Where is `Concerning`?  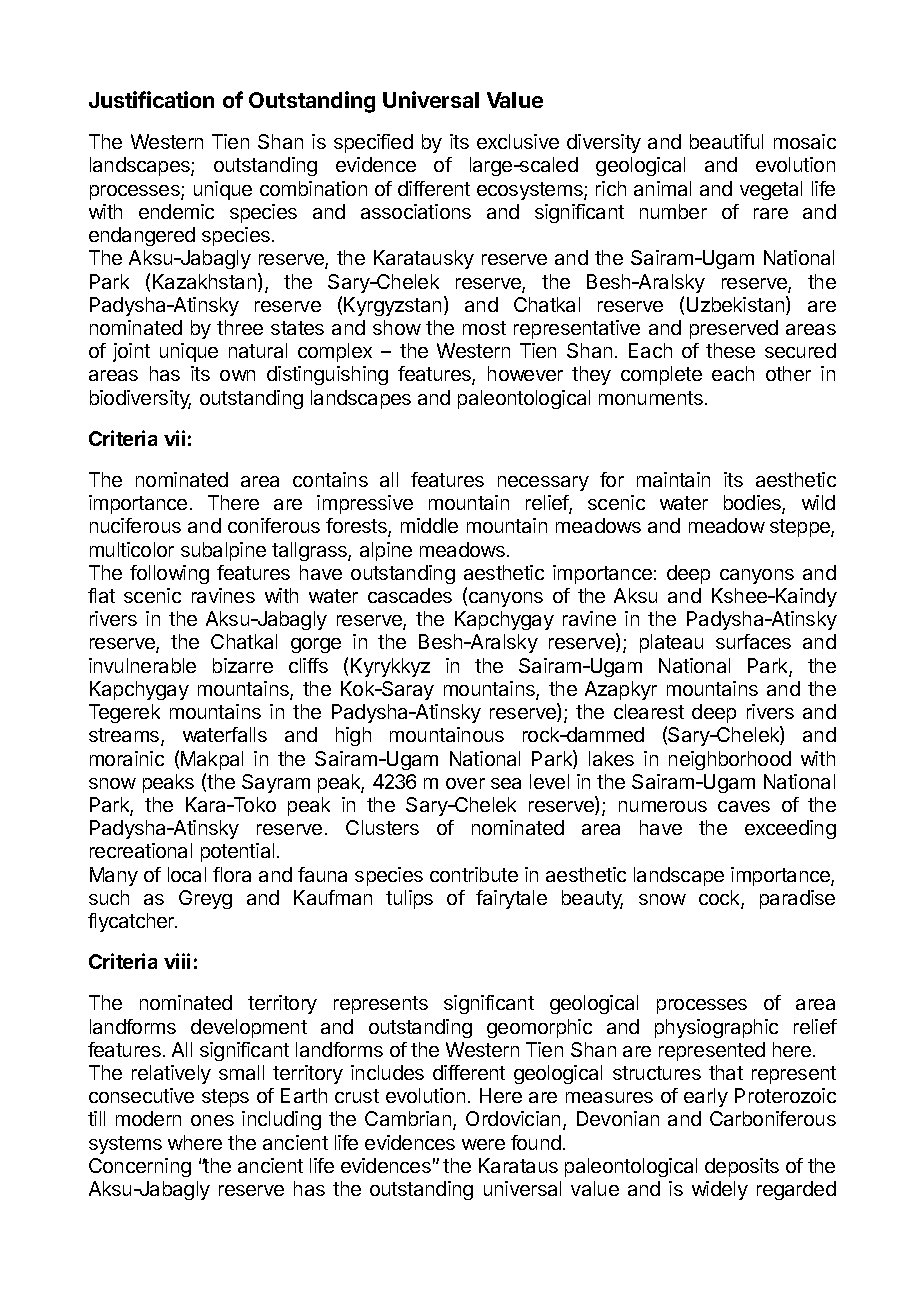
Concerning is located at coordinates (140, 1167).
